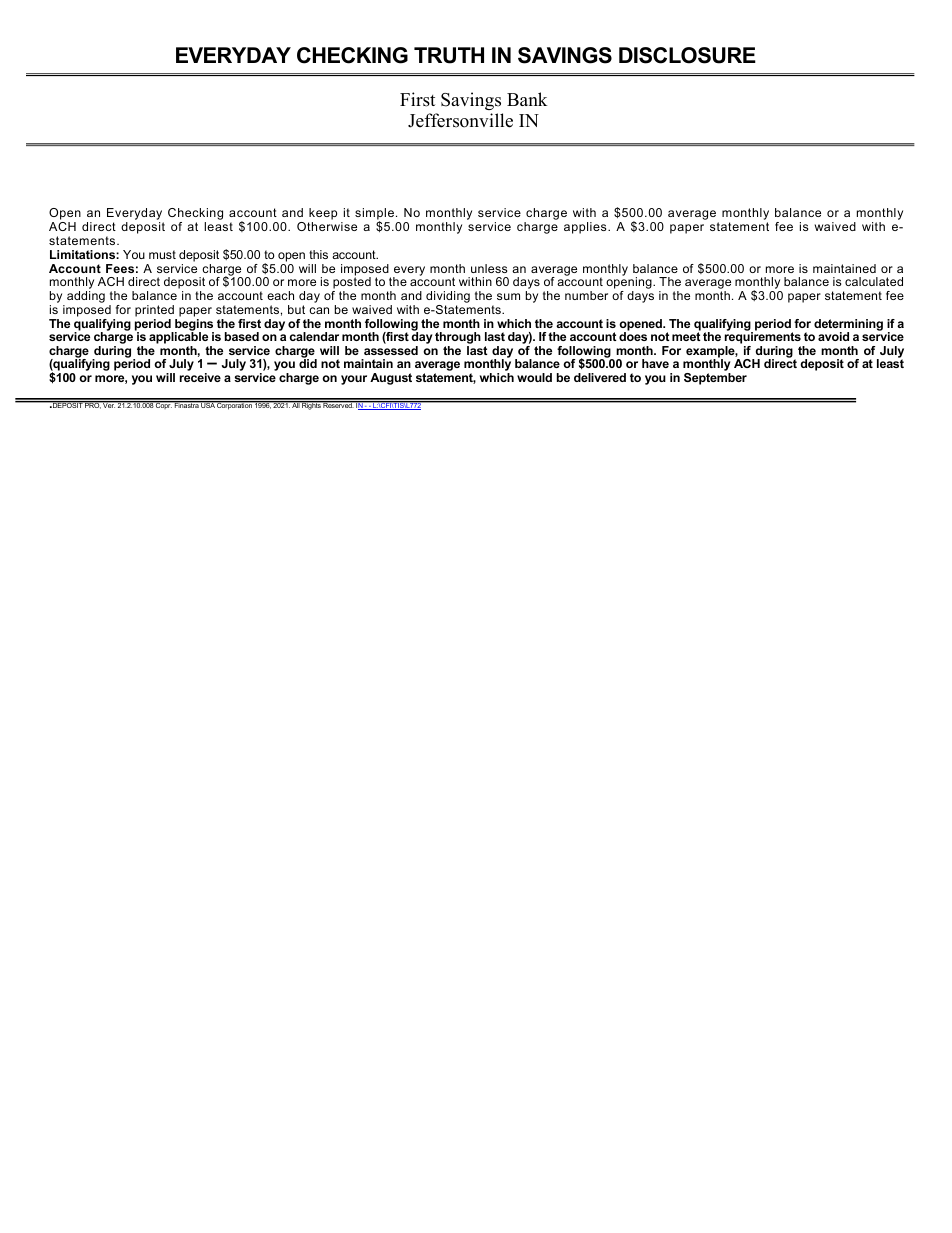 This page has width=952, height=1233. What do you see at coordinates (200, 377) in the page?
I see `receive` at bounding box center [200, 377].
